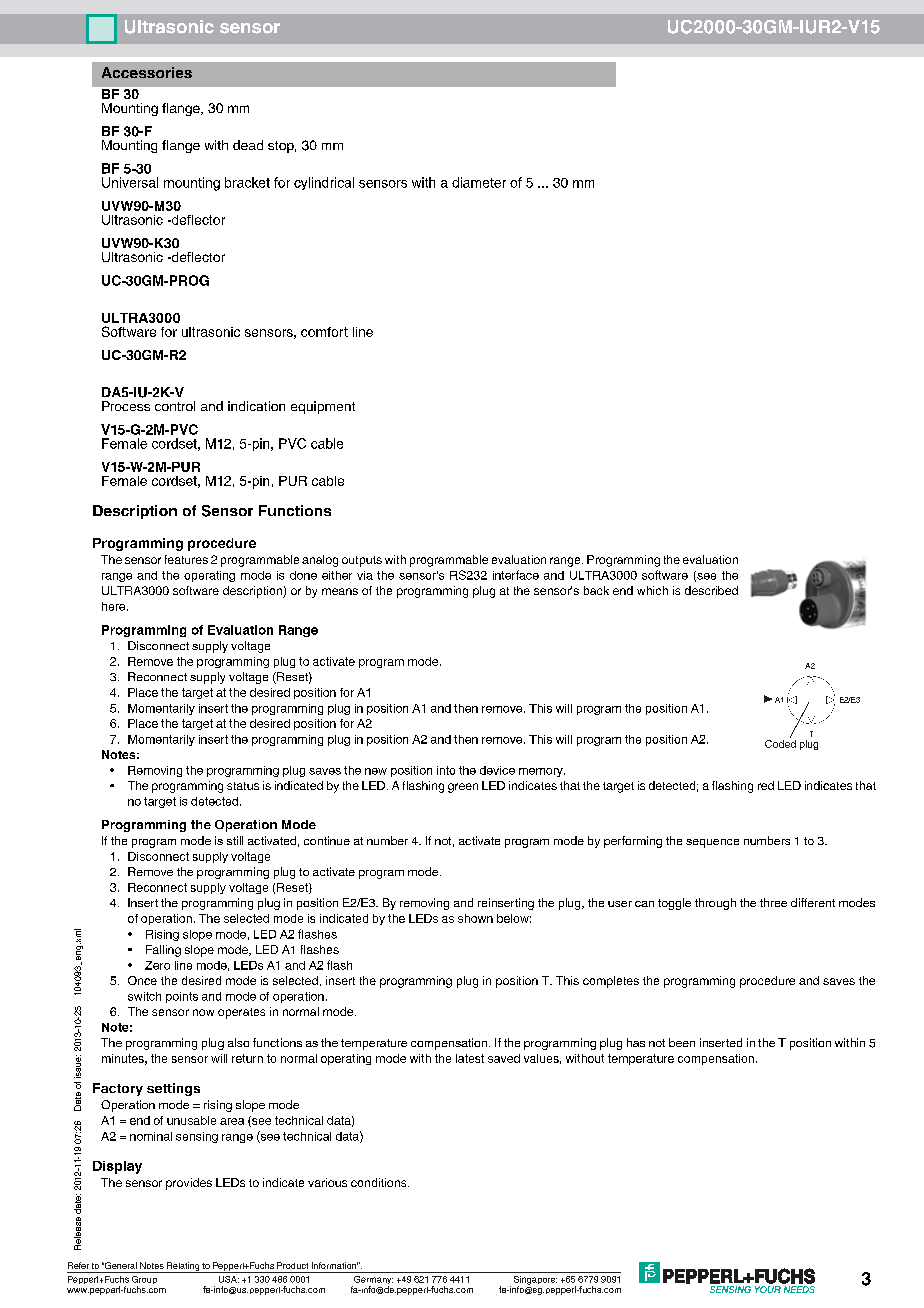  Describe the element at coordinates (183, 1267) in the image. I see `Relating` at that location.
